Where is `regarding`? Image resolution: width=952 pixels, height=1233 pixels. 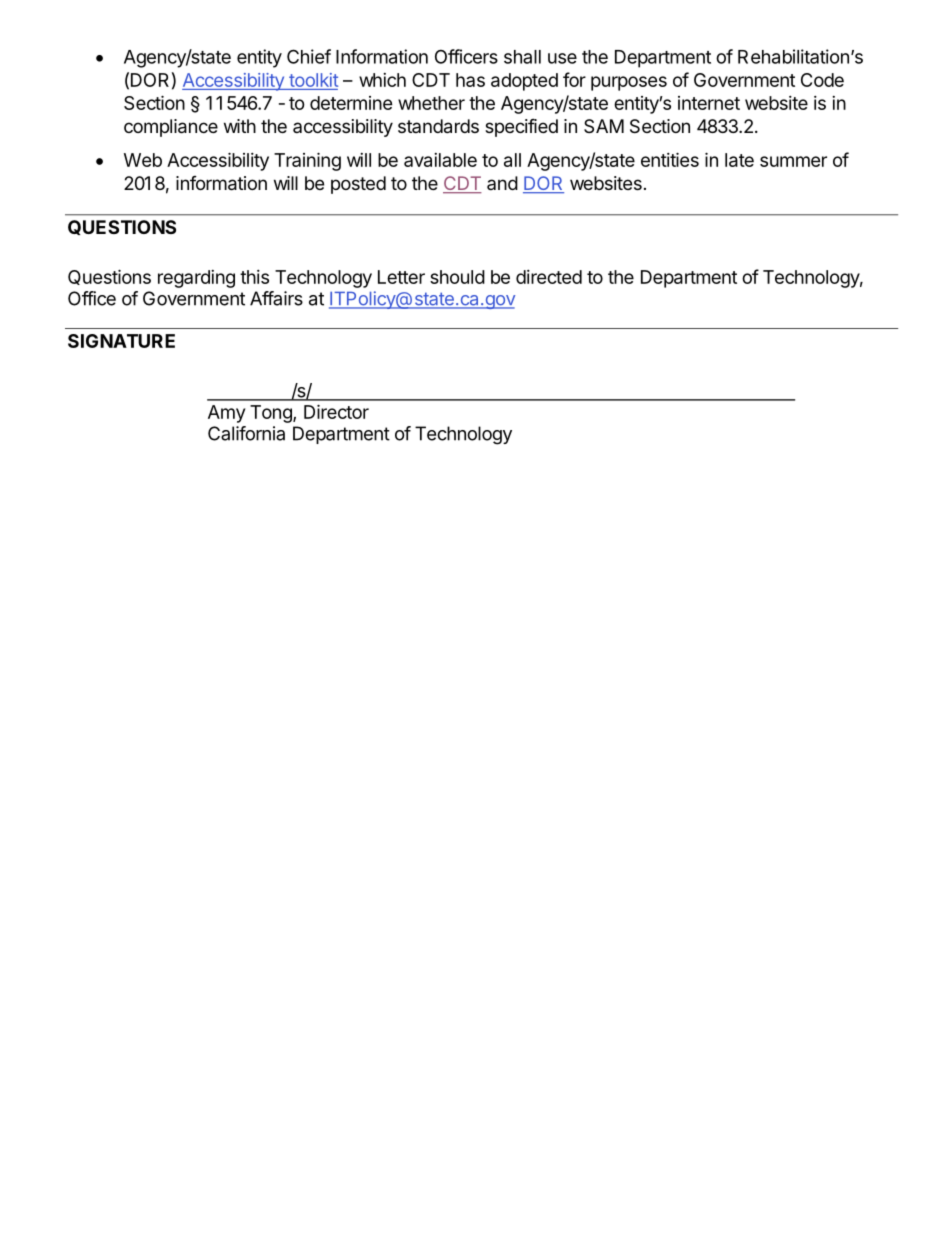
regarding is located at coordinates (196, 279).
